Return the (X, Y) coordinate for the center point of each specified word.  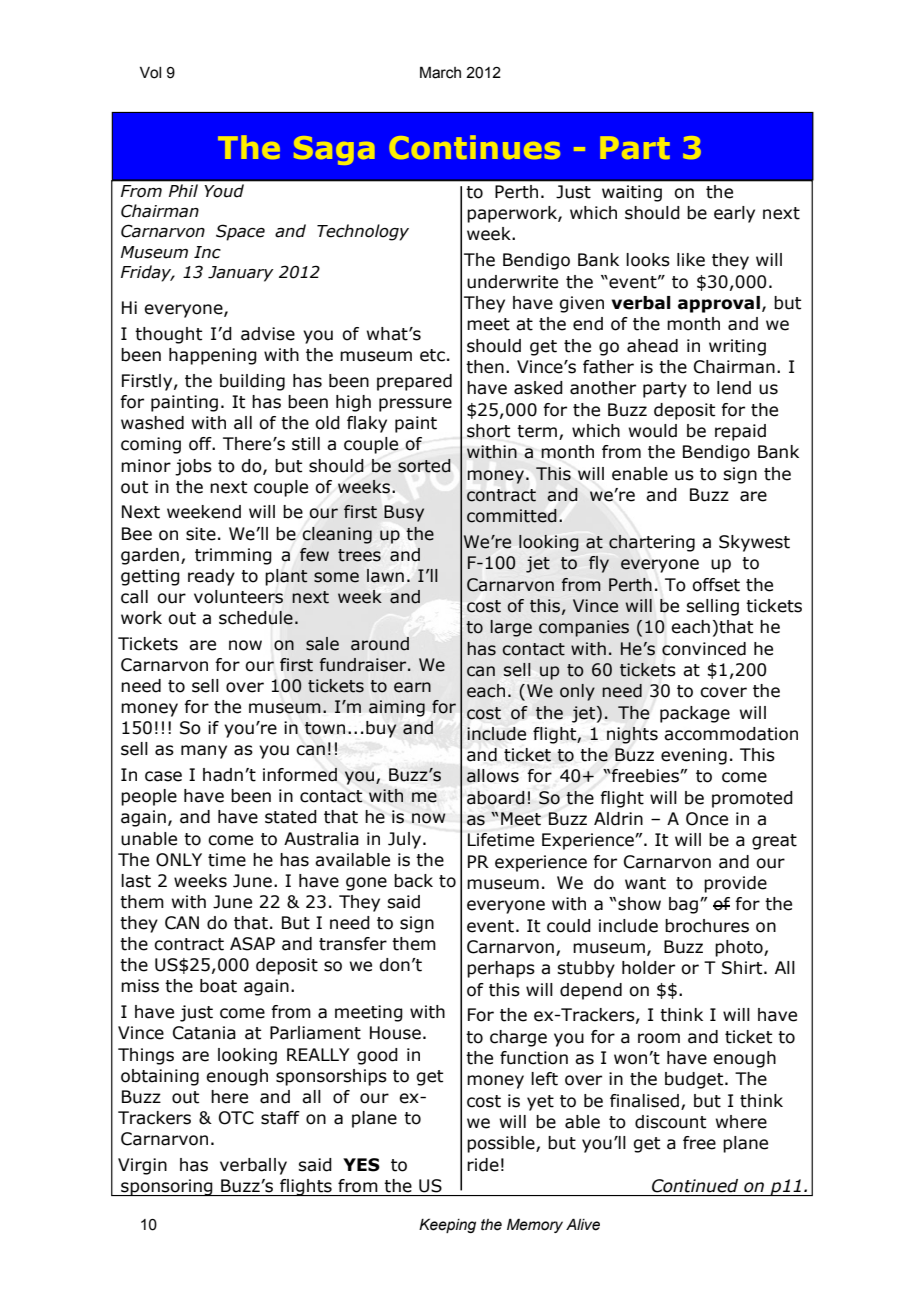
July (404, 840)
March (440, 72)
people (149, 797)
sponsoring (167, 1187)
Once (707, 819)
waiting (632, 193)
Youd (224, 190)
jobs (193, 467)
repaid (740, 432)
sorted (424, 466)
